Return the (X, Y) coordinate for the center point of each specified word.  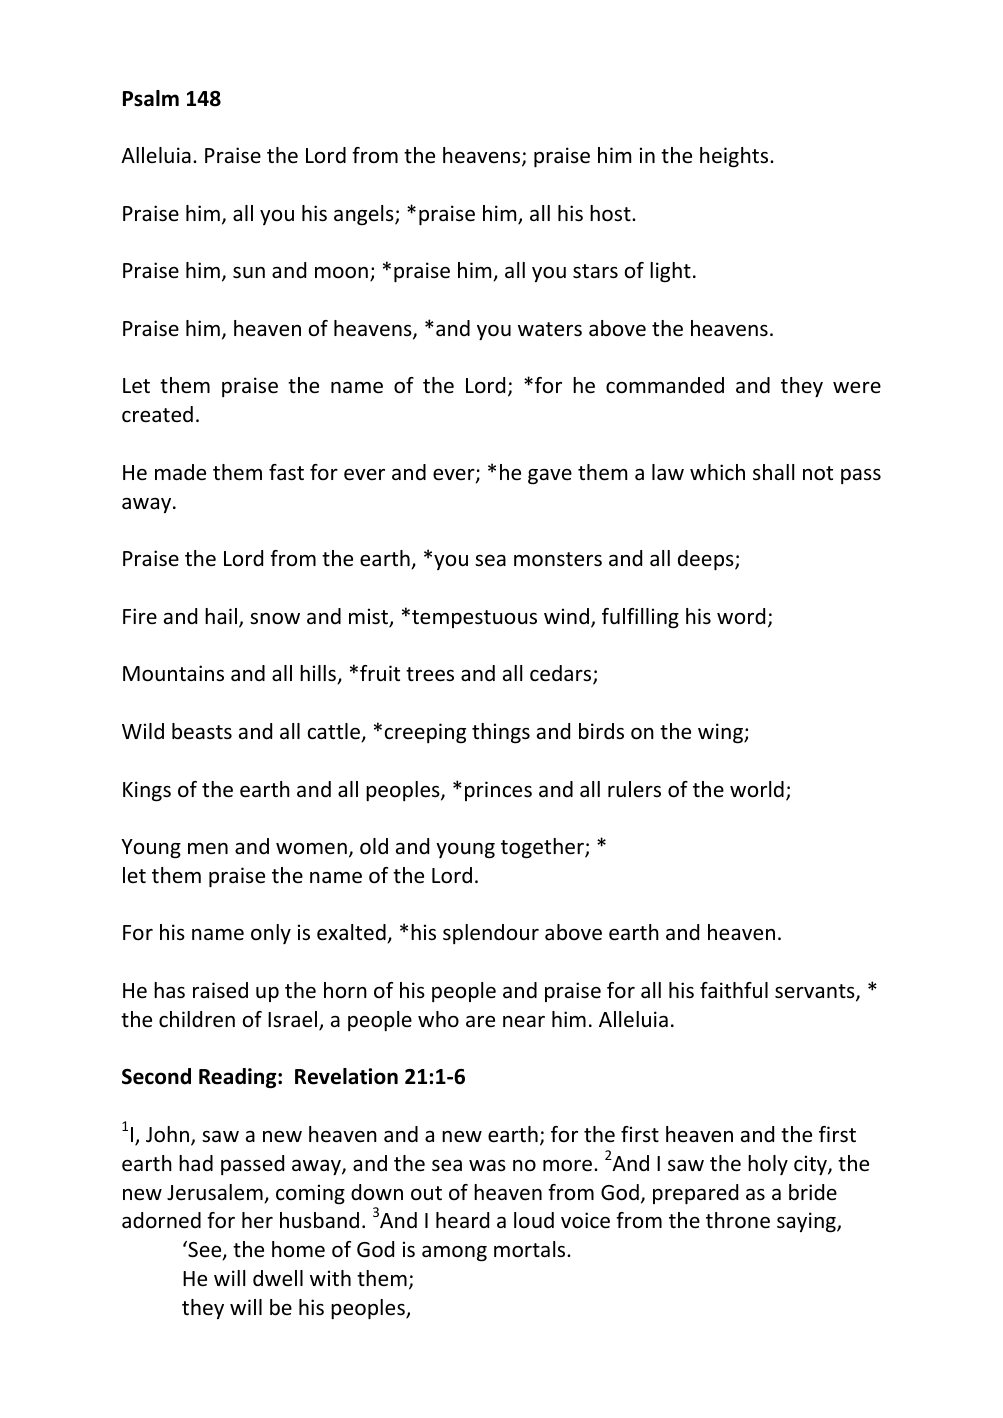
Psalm (151, 98)
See (205, 1250)
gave (550, 477)
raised (220, 990)
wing (721, 733)
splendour (491, 934)
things (501, 733)
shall (773, 472)
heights (735, 157)
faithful (734, 990)
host (611, 213)
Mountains (173, 673)
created (157, 414)
